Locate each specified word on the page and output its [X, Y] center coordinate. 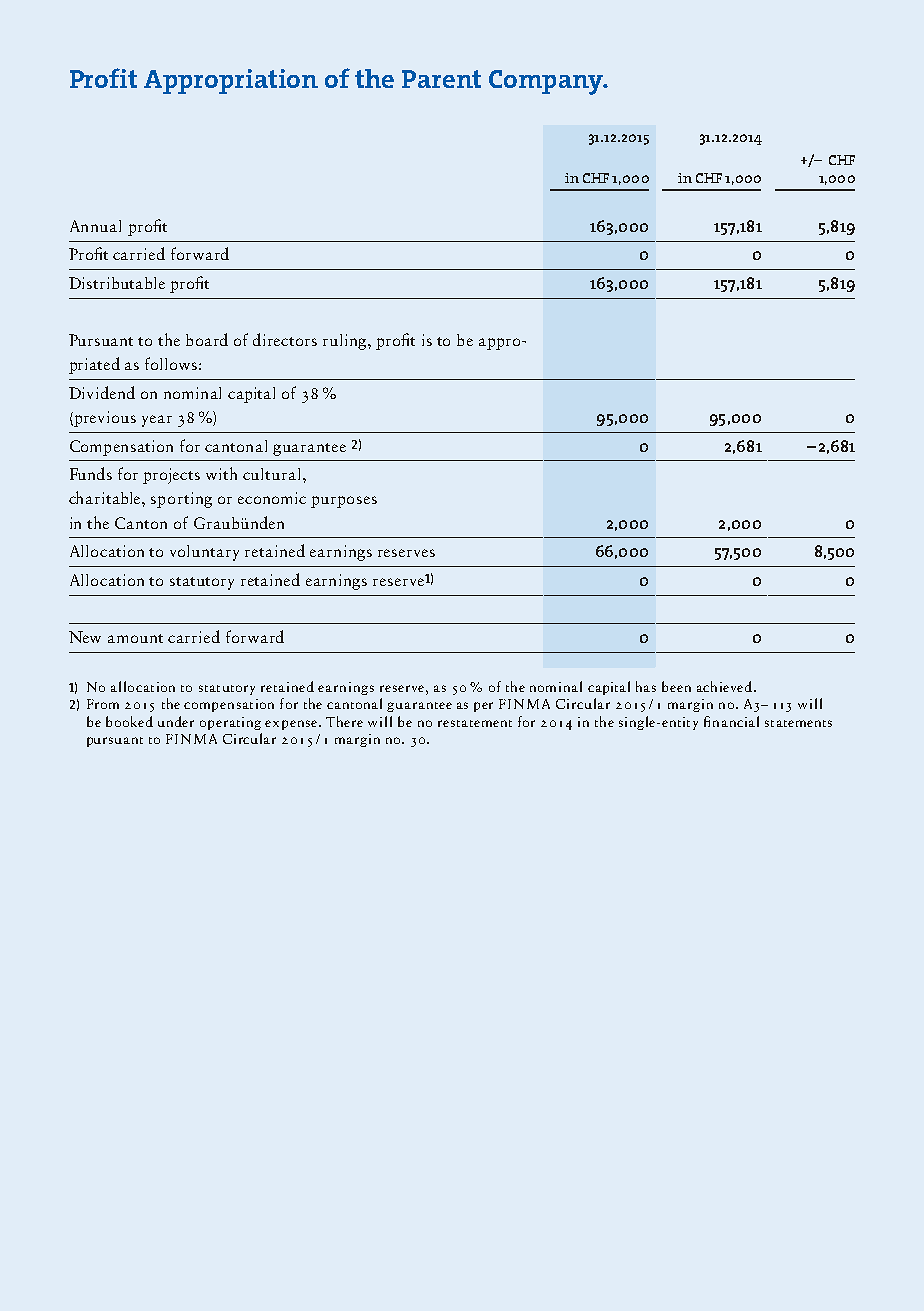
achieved [724, 686]
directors [285, 339]
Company [547, 82]
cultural [271, 474]
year [157, 421]
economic [272, 498]
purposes [344, 502]
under [176, 721]
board [207, 339]
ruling [346, 342]
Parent [441, 79]
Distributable [117, 283]
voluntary [204, 553]
